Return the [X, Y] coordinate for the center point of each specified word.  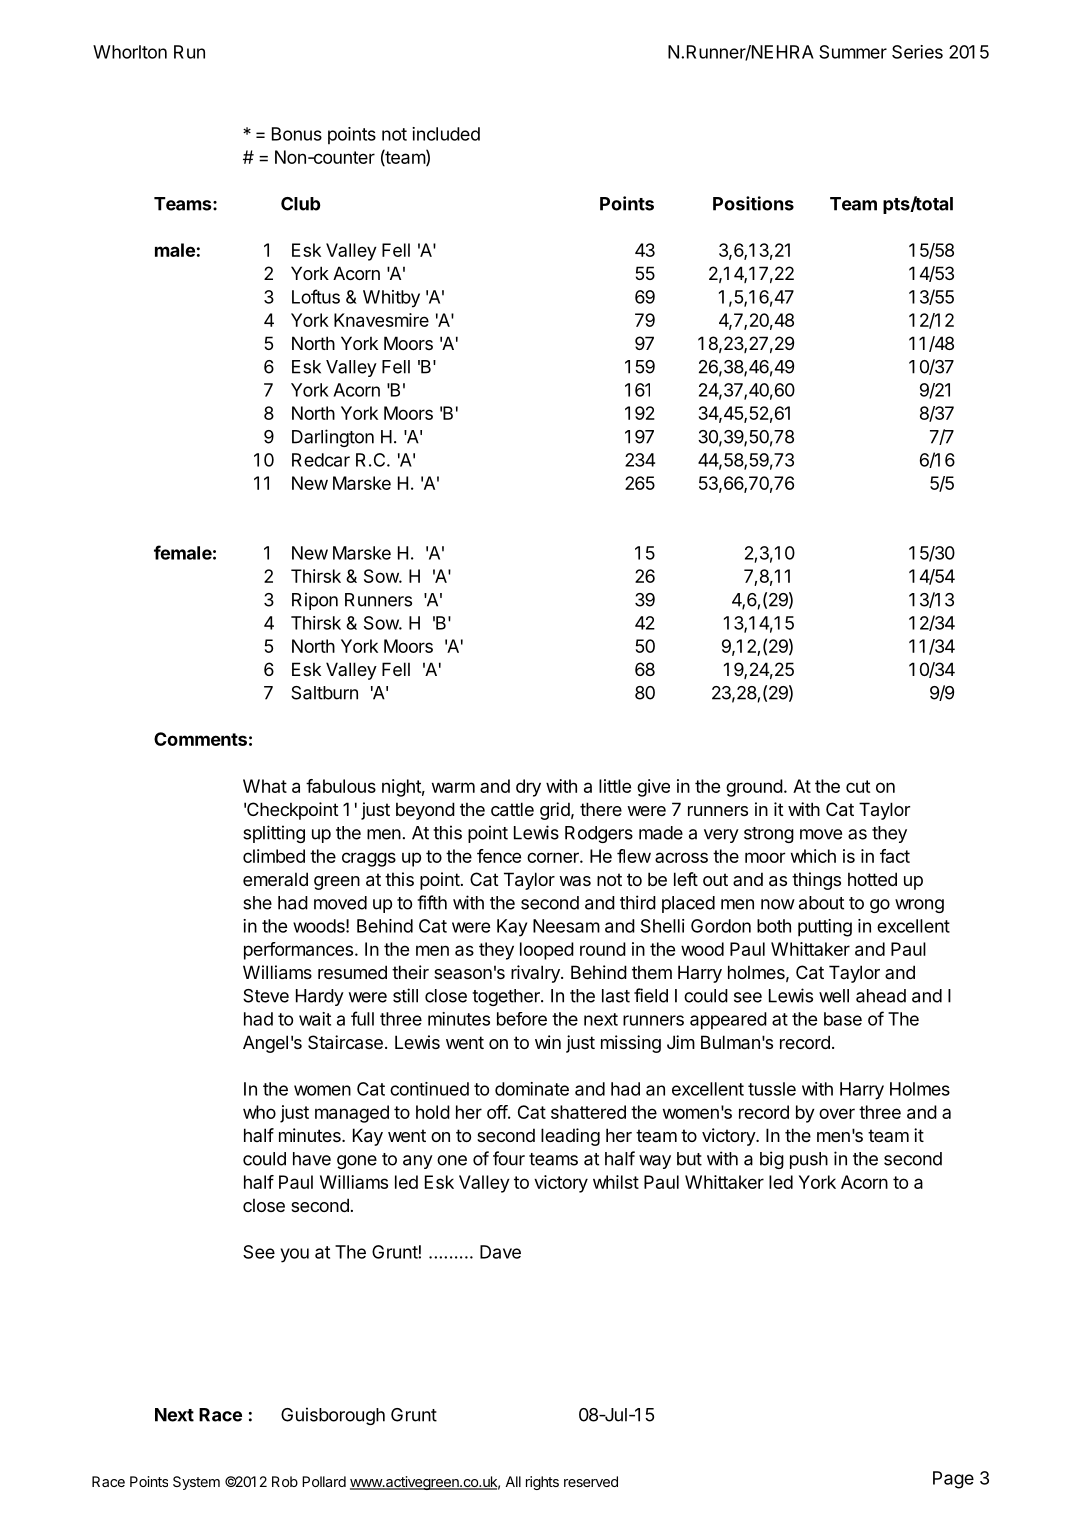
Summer [853, 52]
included [446, 134]
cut [858, 786]
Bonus [297, 134]
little [615, 786]
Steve [266, 996]
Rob [285, 1481]
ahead [881, 996]
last [616, 996]
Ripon [315, 601]
